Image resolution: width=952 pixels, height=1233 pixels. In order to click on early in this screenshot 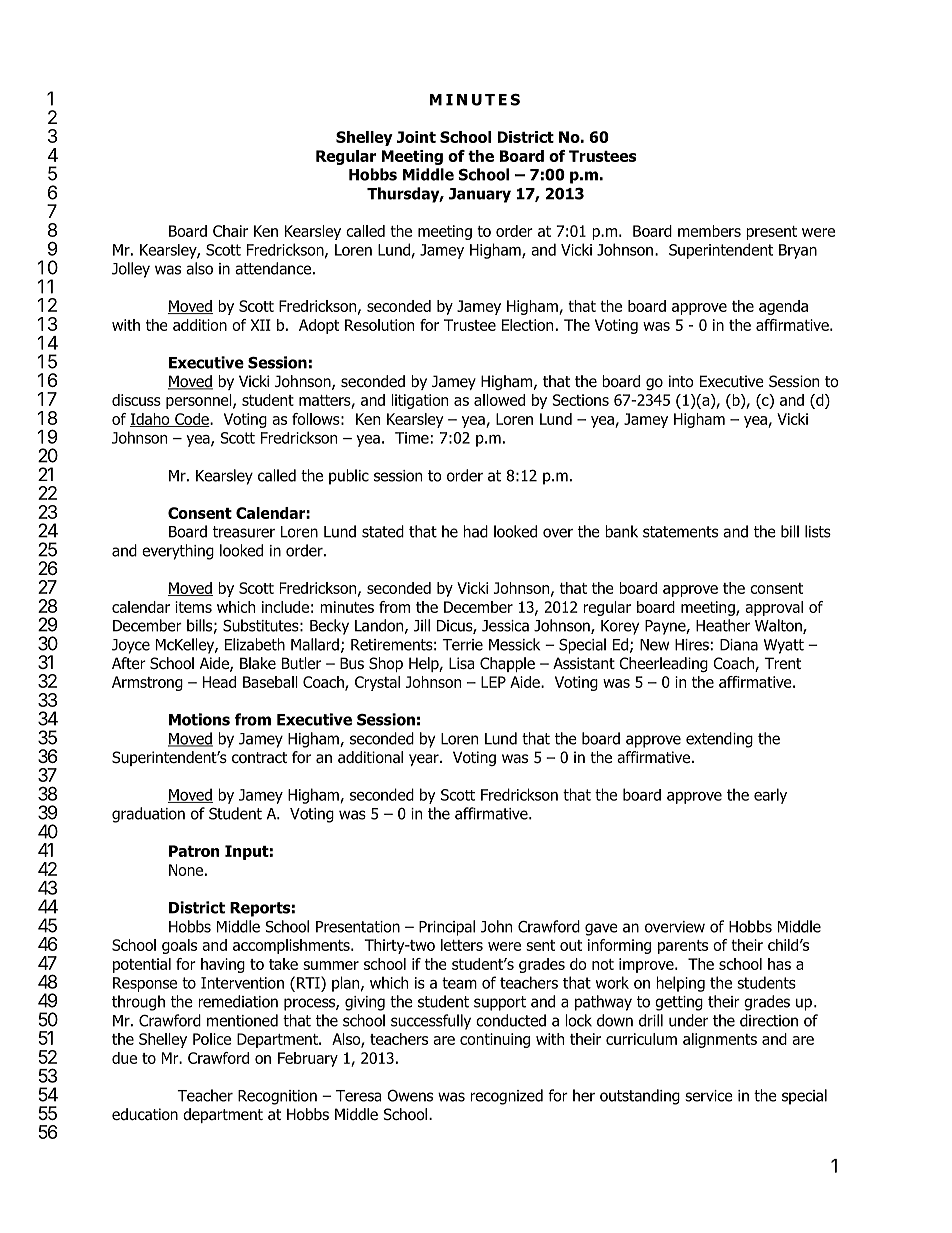, I will do `click(770, 796)`.
